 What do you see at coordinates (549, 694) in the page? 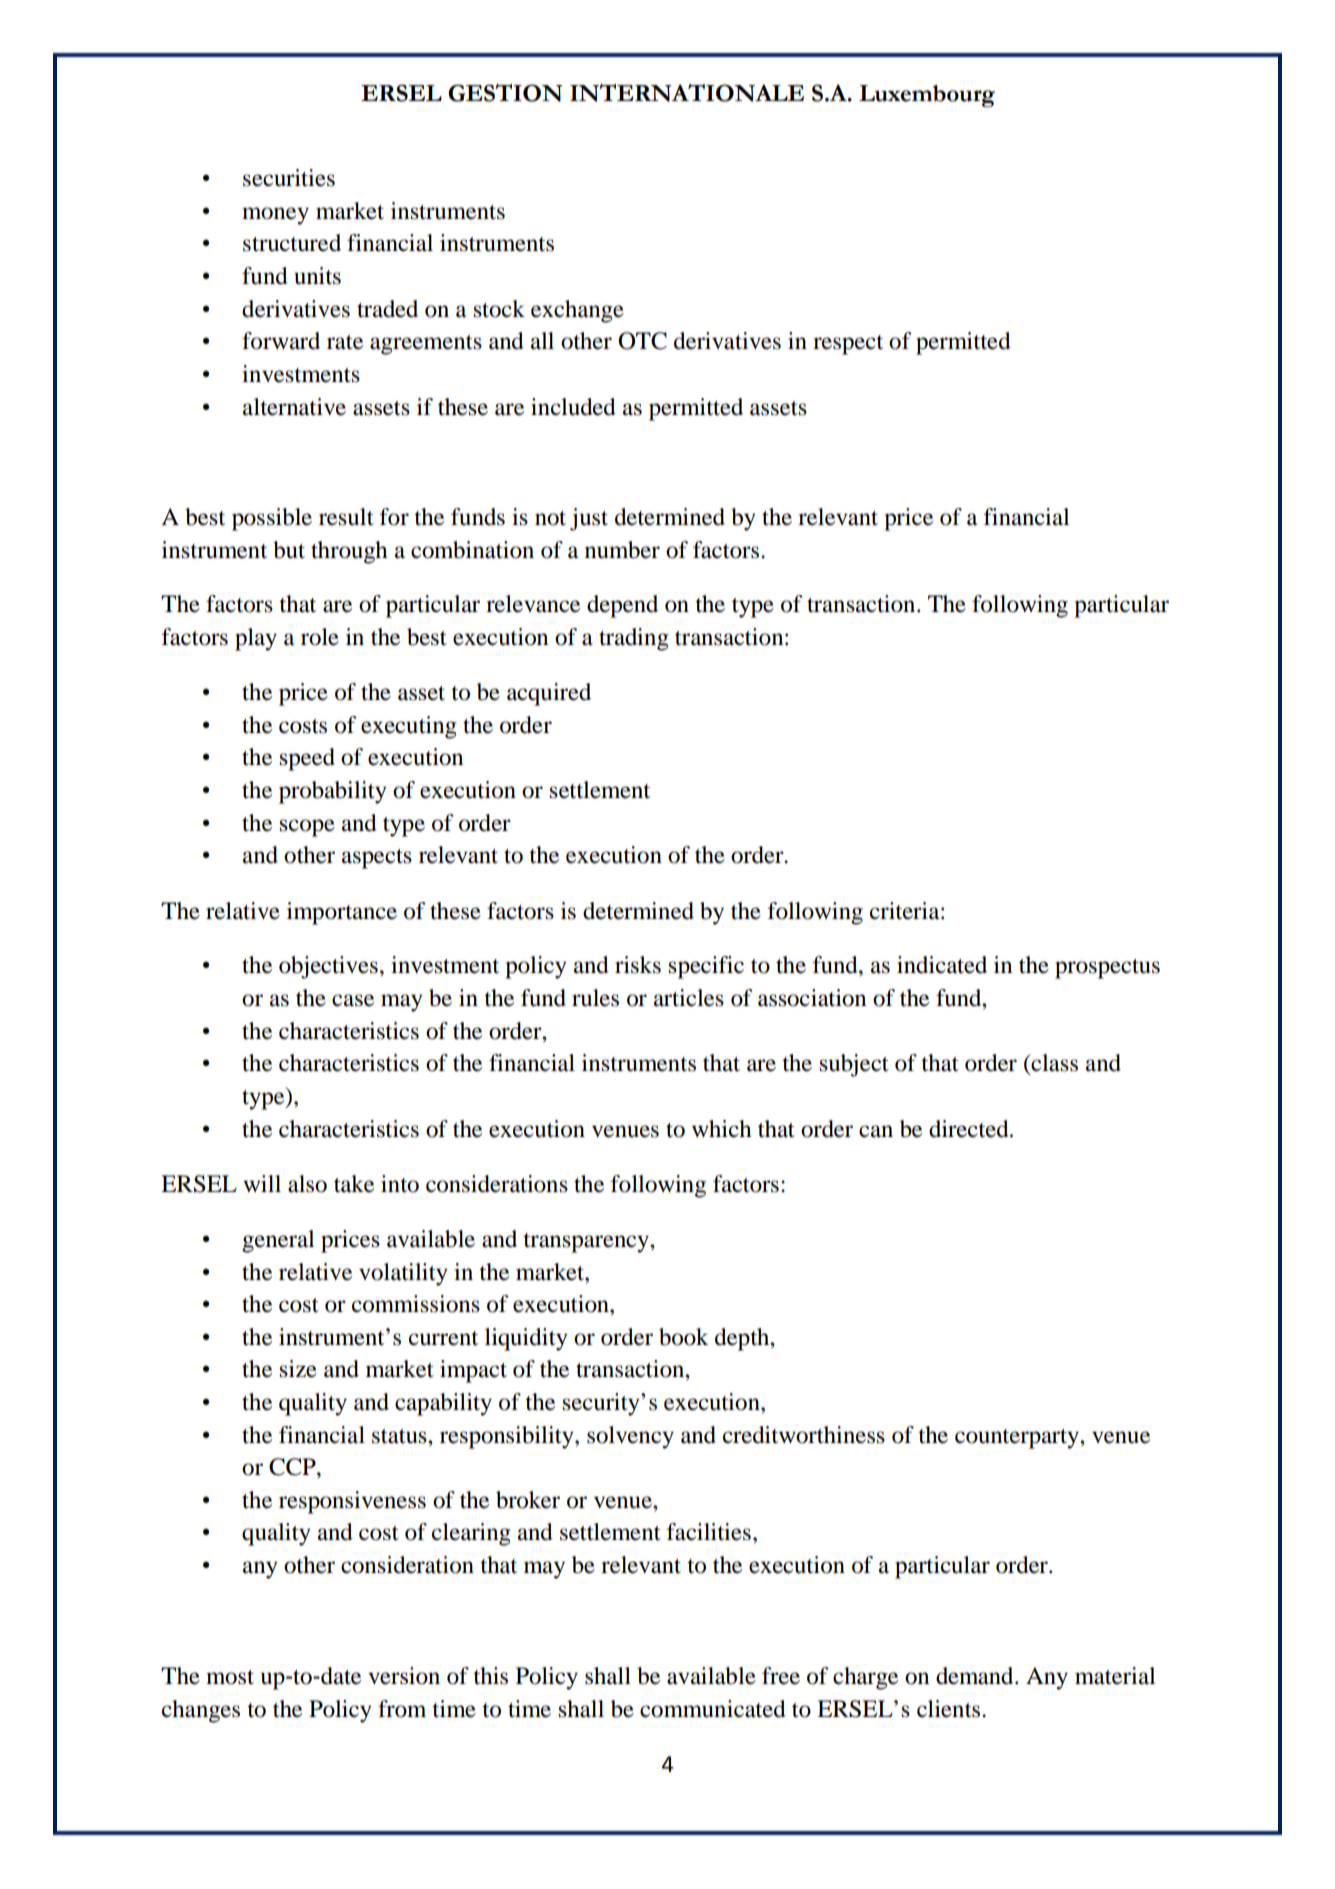
I see `acquired` at bounding box center [549, 694].
